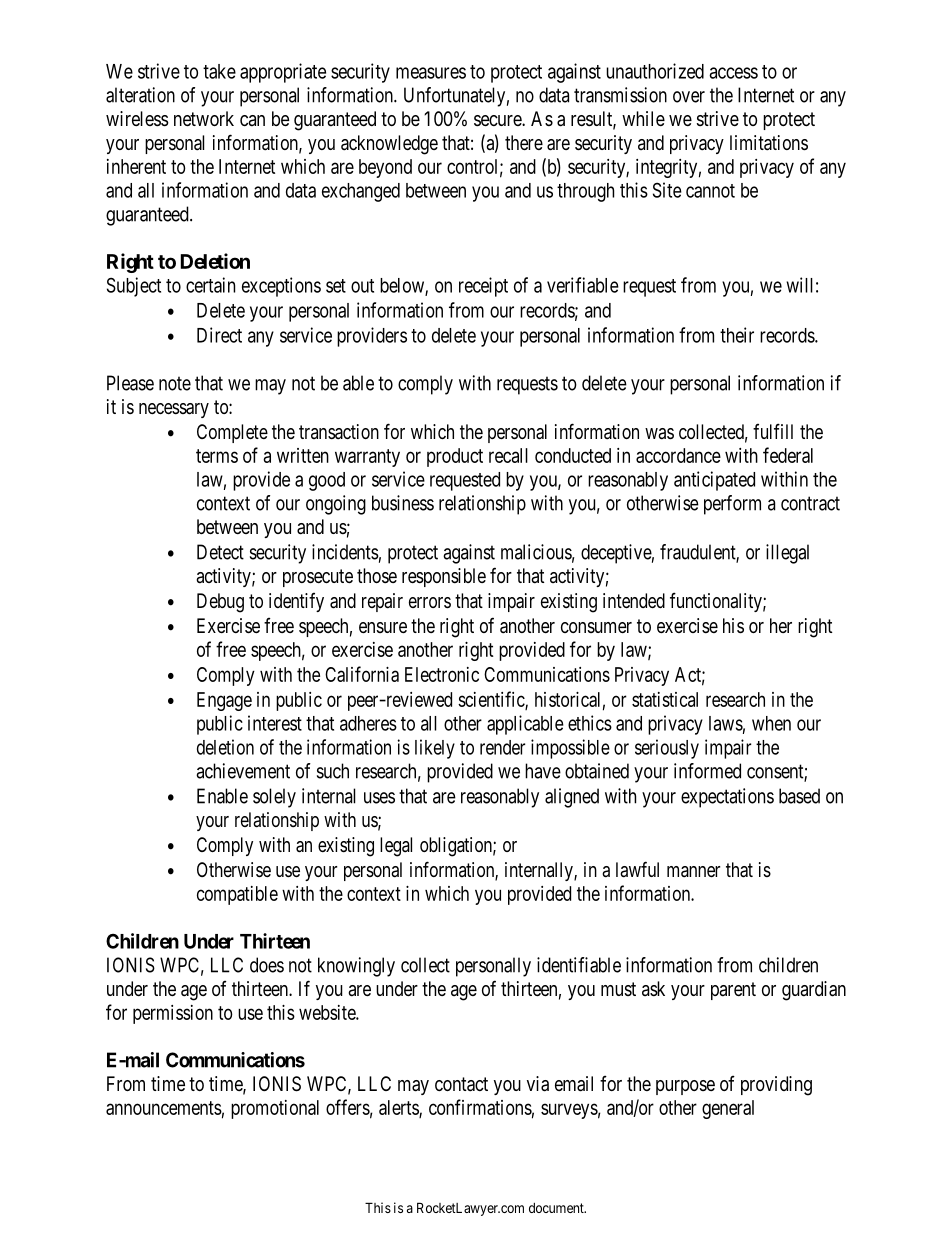 The image size is (952, 1233). Describe the element at coordinates (727, 798) in the image. I see `expectations` at that location.
